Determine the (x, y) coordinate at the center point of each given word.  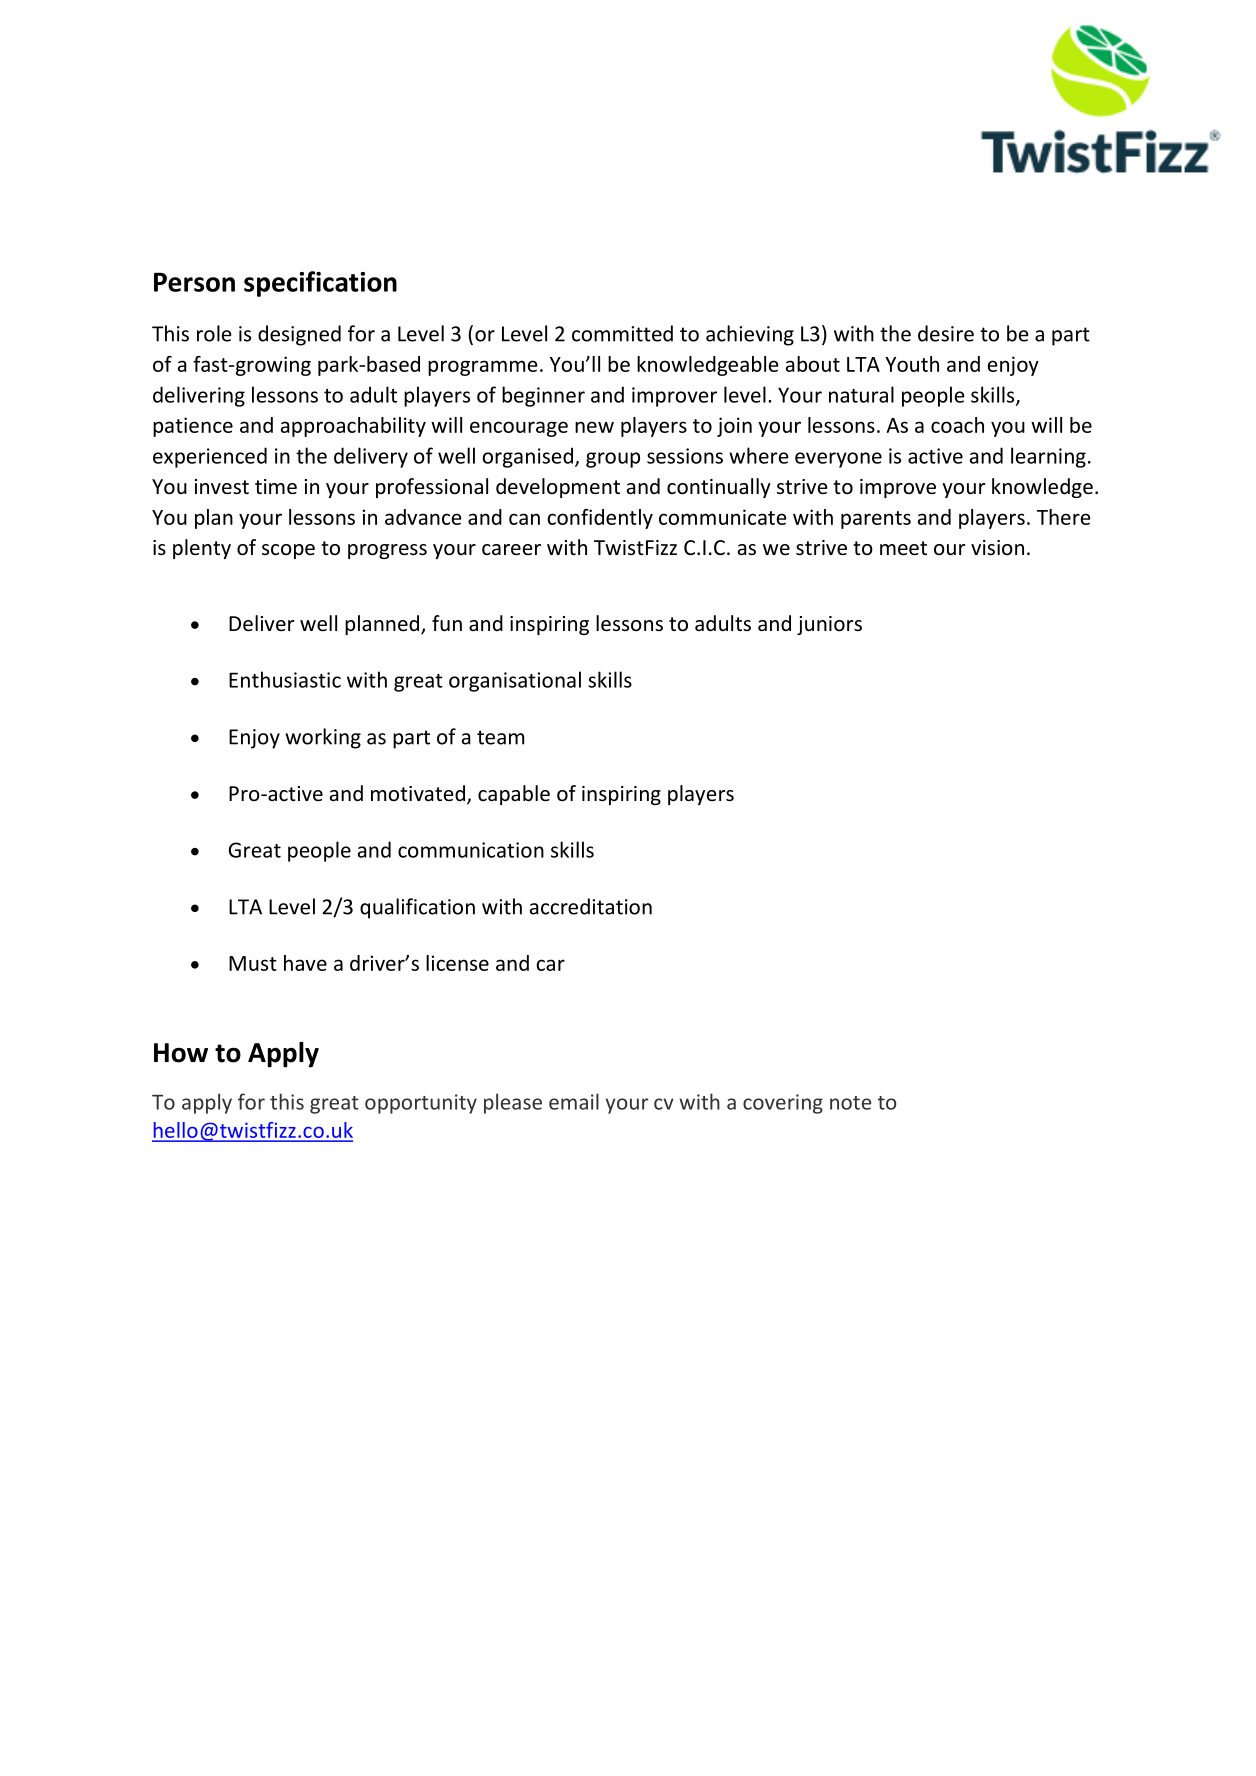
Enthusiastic (285, 679)
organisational (515, 681)
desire (946, 333)
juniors (829, 625)
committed (622, 333)
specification (320, 284)
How (181, 1053)
